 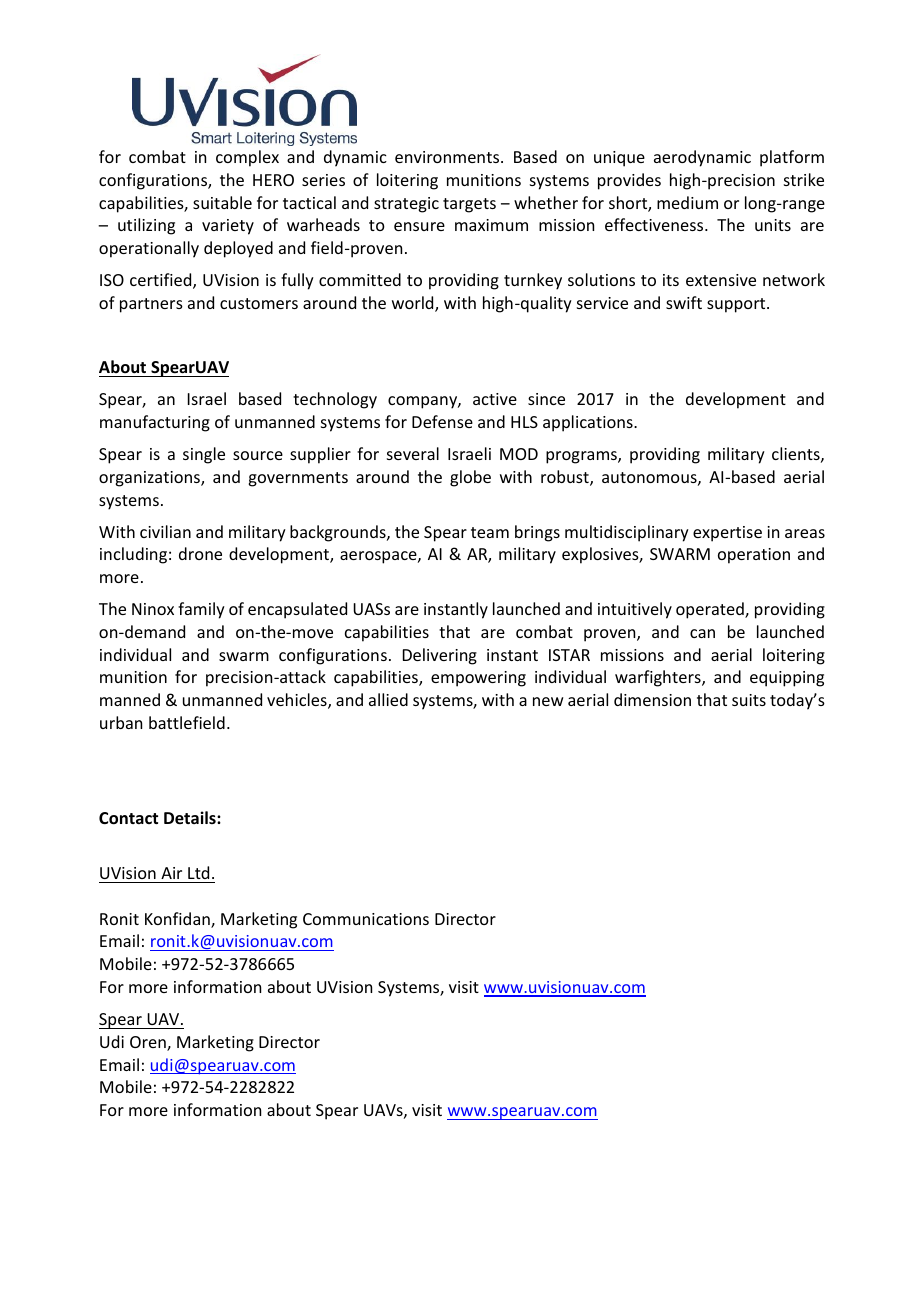 I want to click on suitable, so click(x=222, y=202).
